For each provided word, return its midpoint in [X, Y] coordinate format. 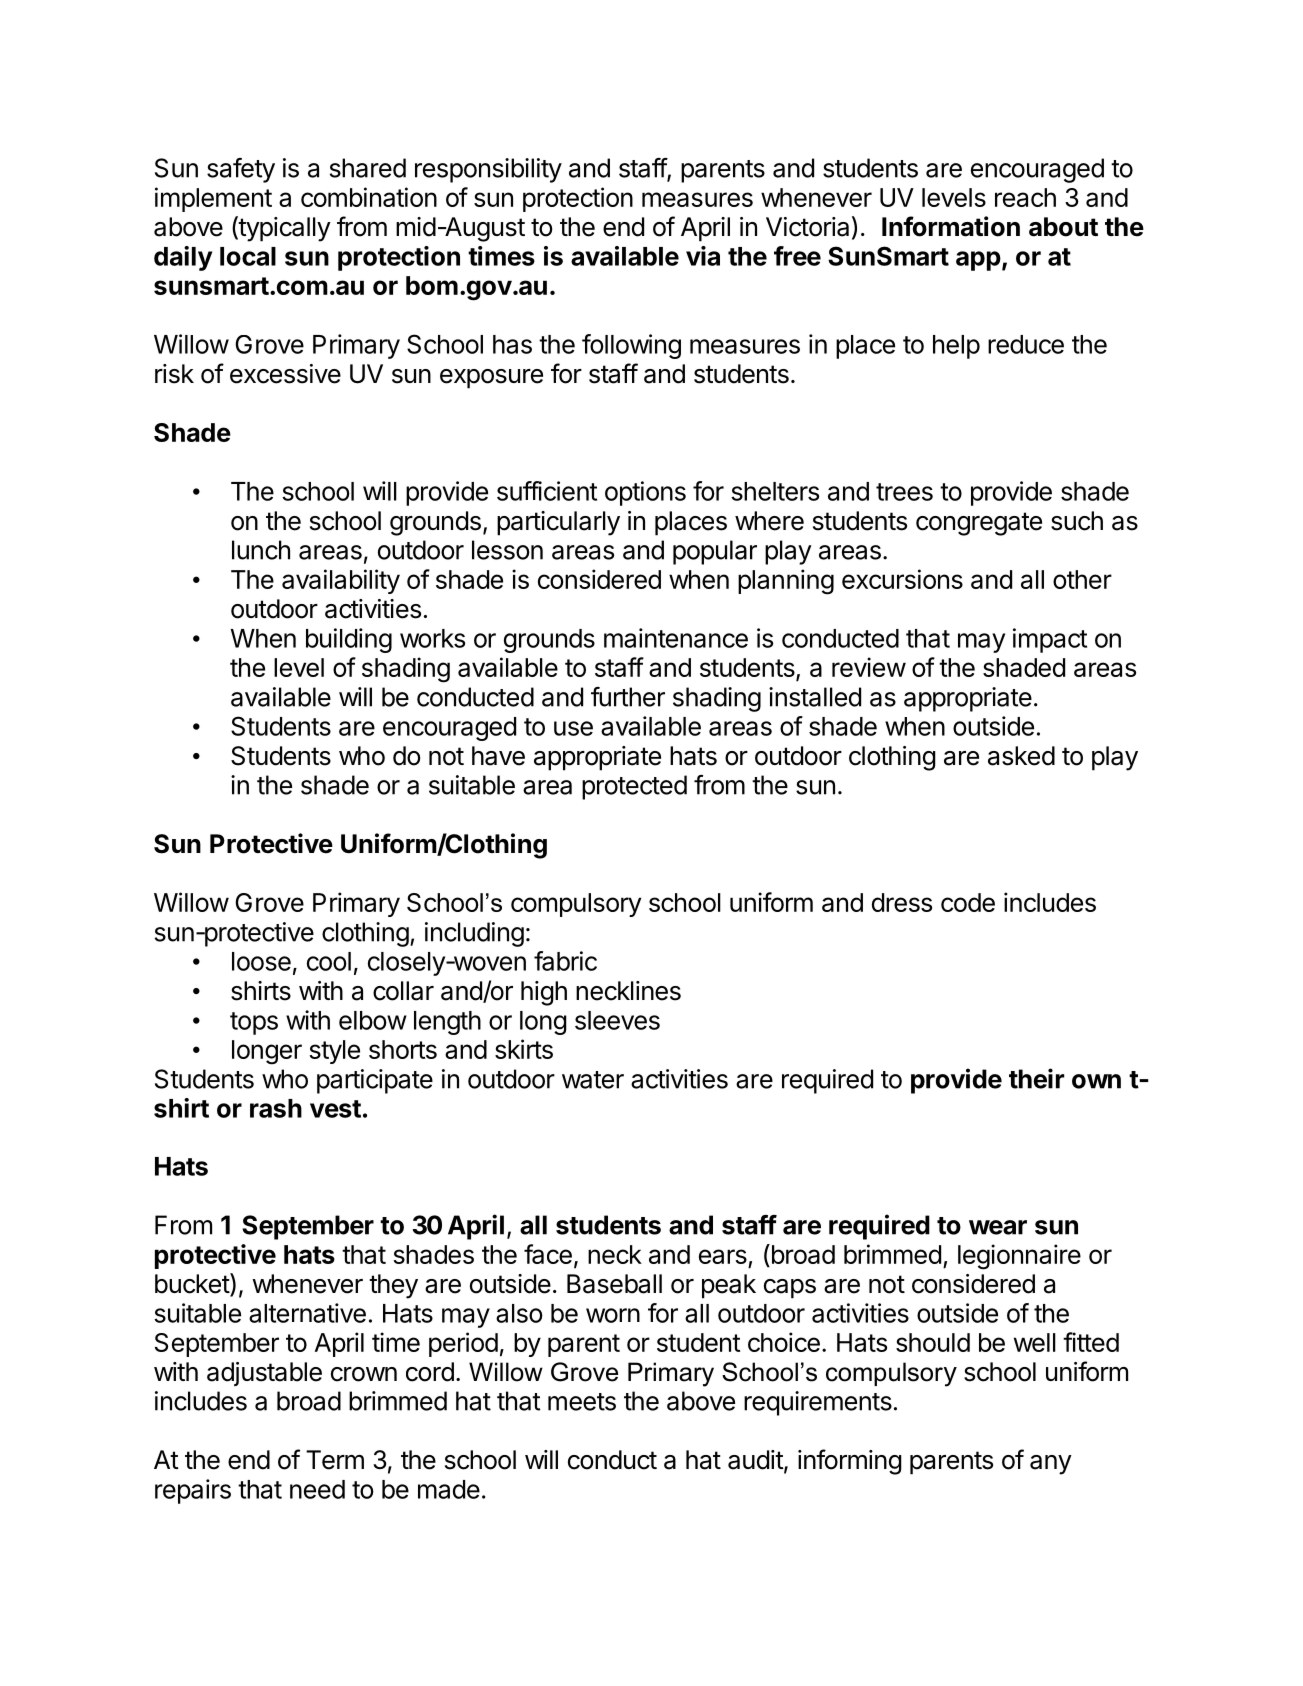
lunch [261, 550]
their [1036, 1078]
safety [241, 170]
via [703, 256]
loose [261, 961]
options [645, 493]
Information [951, 226]
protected [634, 787]
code [968, 902]
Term [335, 1460]
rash [276, 1108]
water [593, 1080]
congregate [979, 524]
